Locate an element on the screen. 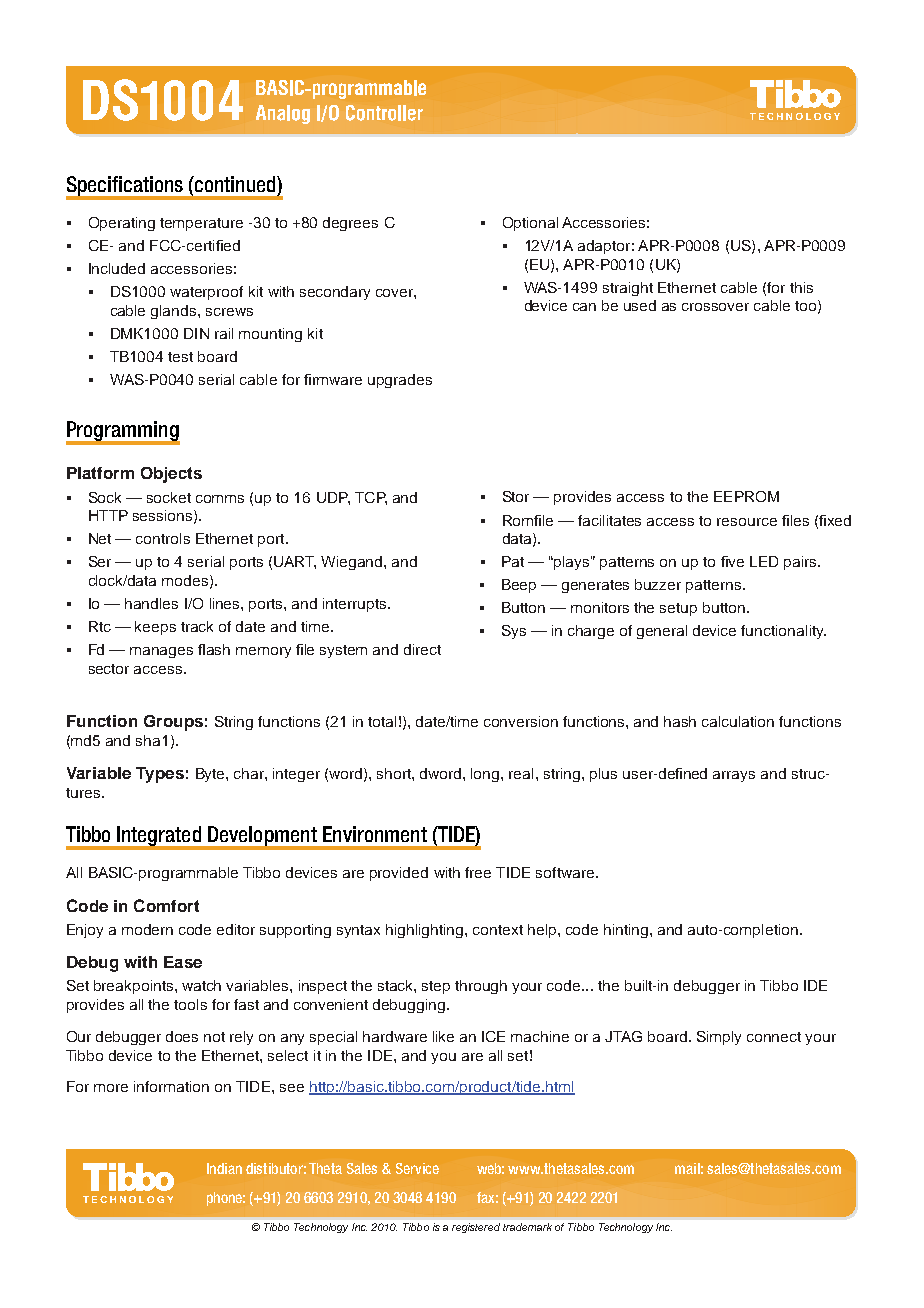 This screenshot has width=924, height=1308. Service is located at coordinates (417, 1168).
